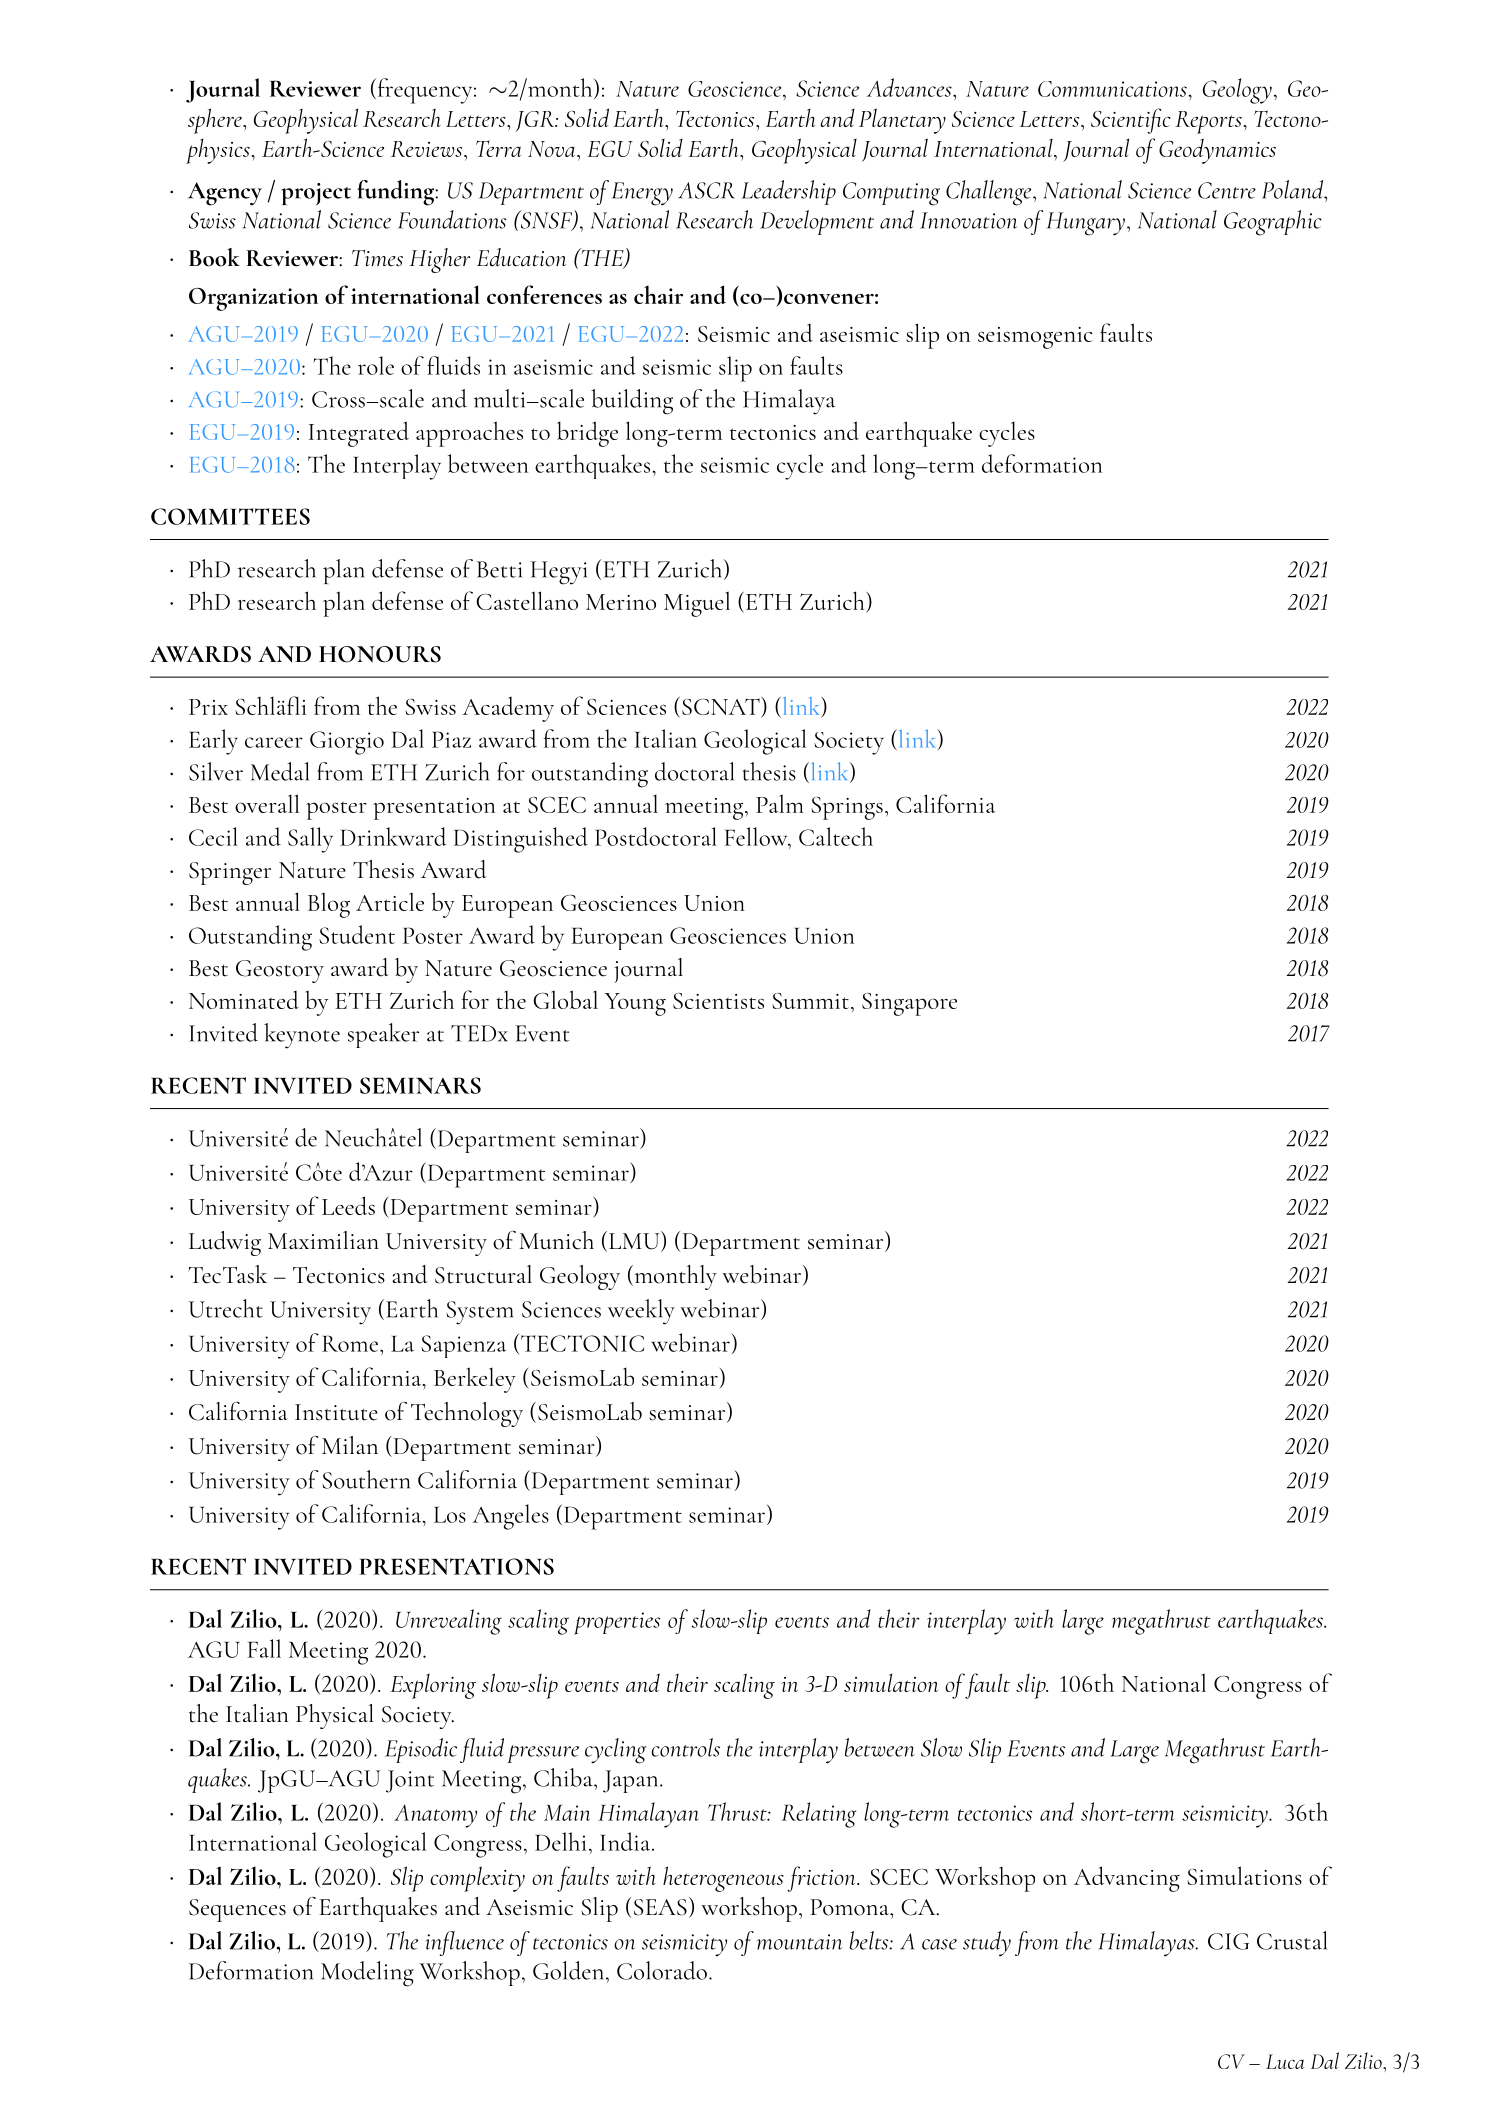 This screenshot has height=2122, width=1500. Describe the element at coordinates (697, 604) in the screenshot. I see `Miguel` at that location.
